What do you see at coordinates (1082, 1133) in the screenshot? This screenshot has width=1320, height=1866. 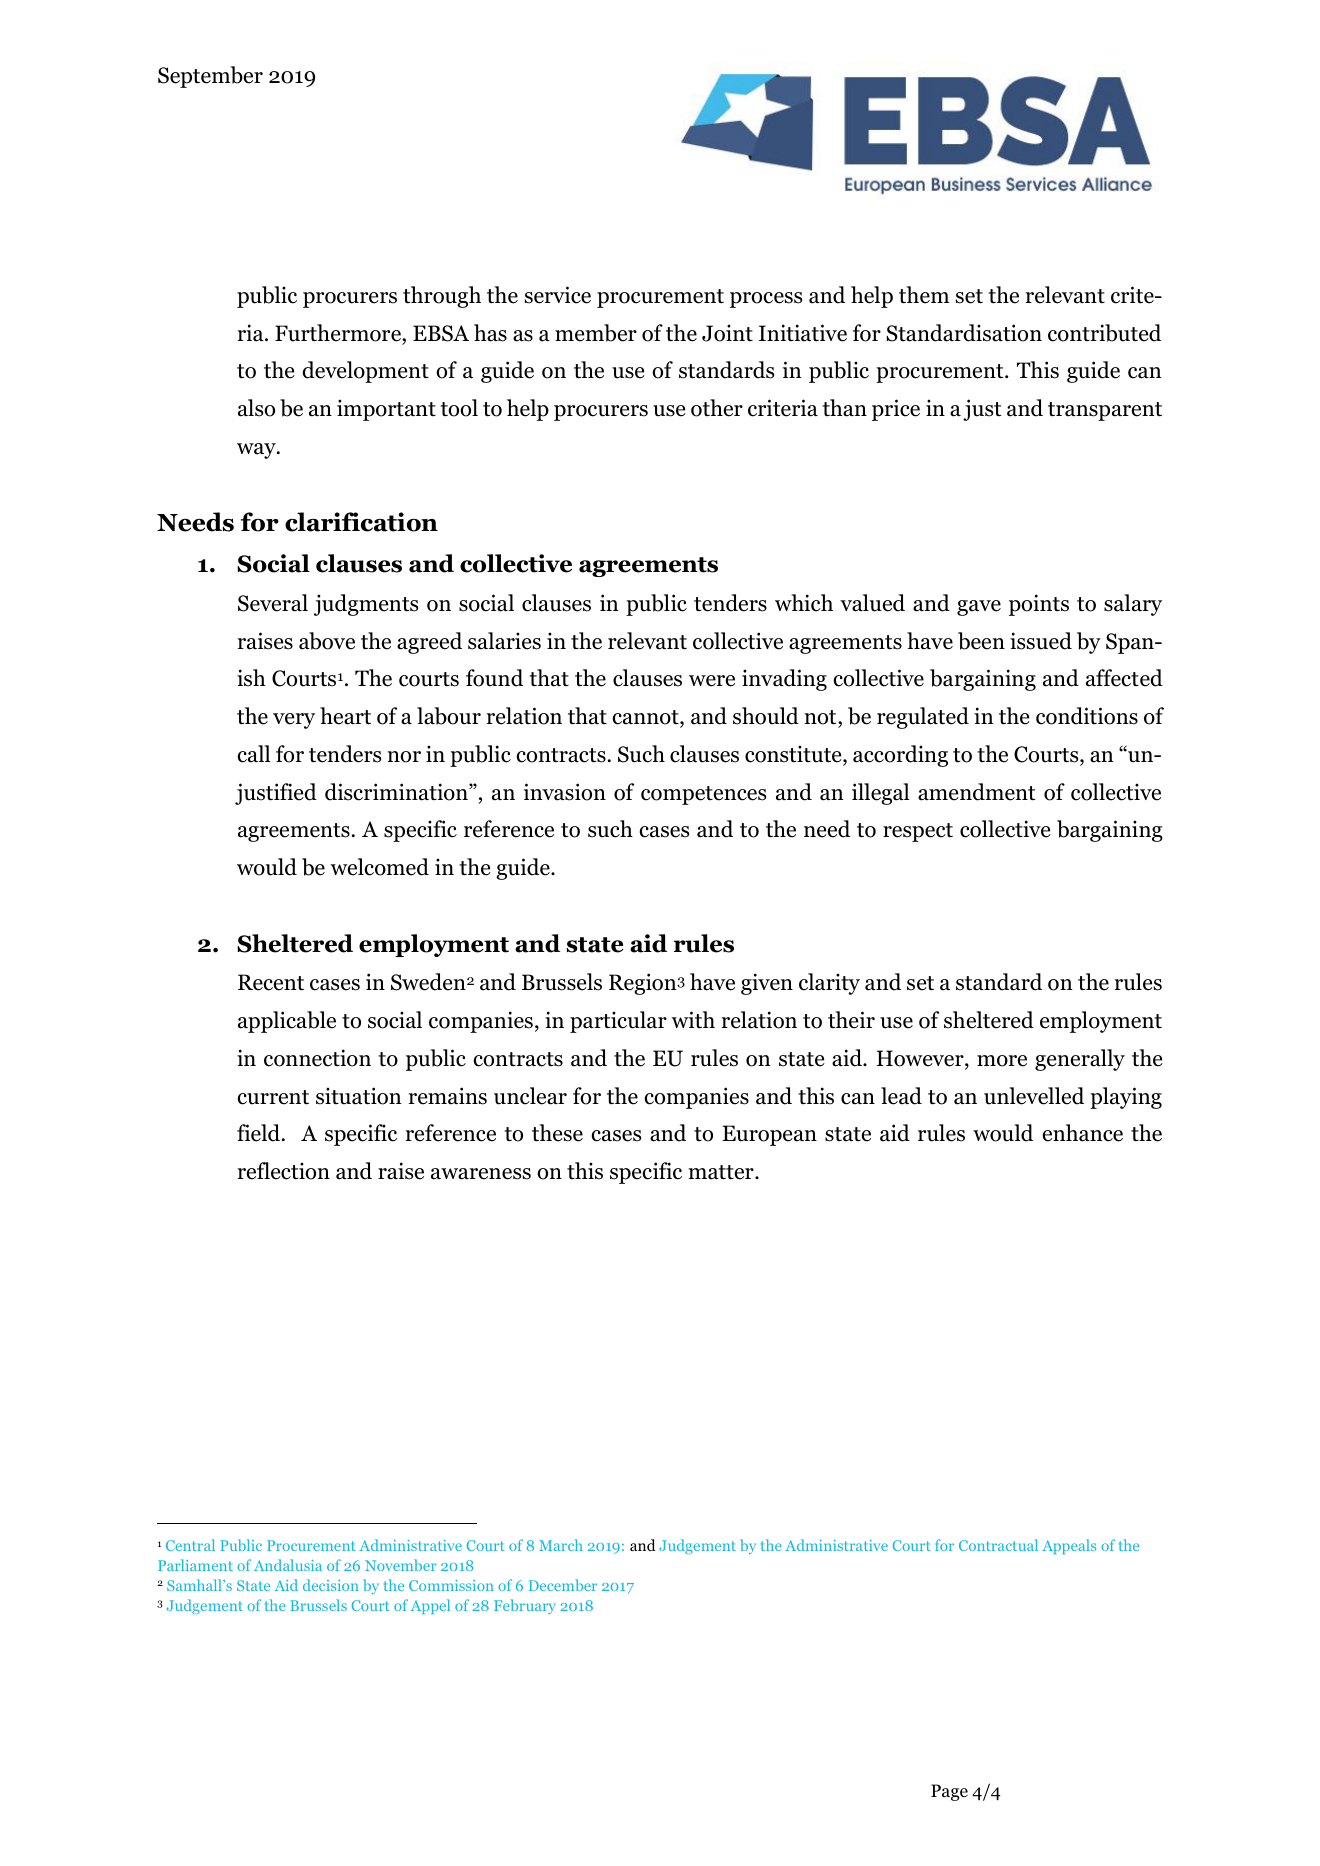 I see `enhance` at bounding box center [1082, 1133].
